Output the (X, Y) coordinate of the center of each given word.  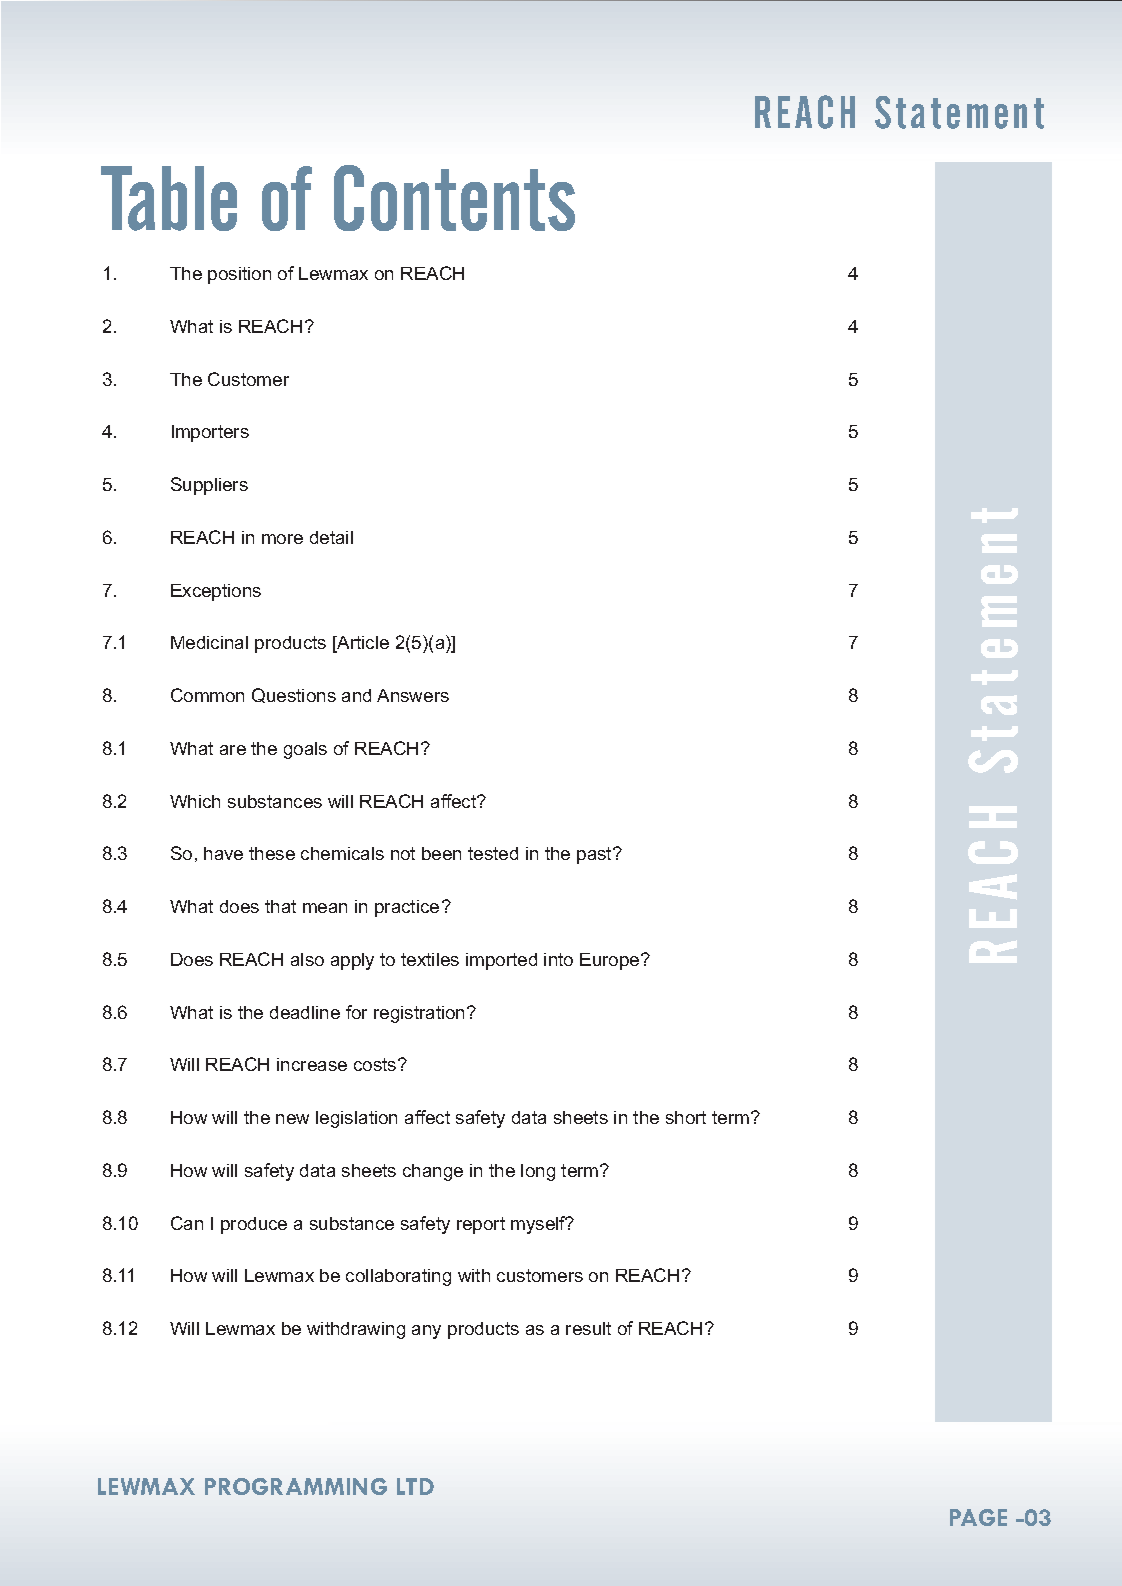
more (282, 539)
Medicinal (209, 642)
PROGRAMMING (296, 1486)
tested (493, 853)
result (588, 1328)
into (558, 959)
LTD (415, 1486)
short (686, 1117)
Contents (454, 198)
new (292, 1119)
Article (362, 644)
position (239, 275)
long (538, 1172)
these (272, 853)
